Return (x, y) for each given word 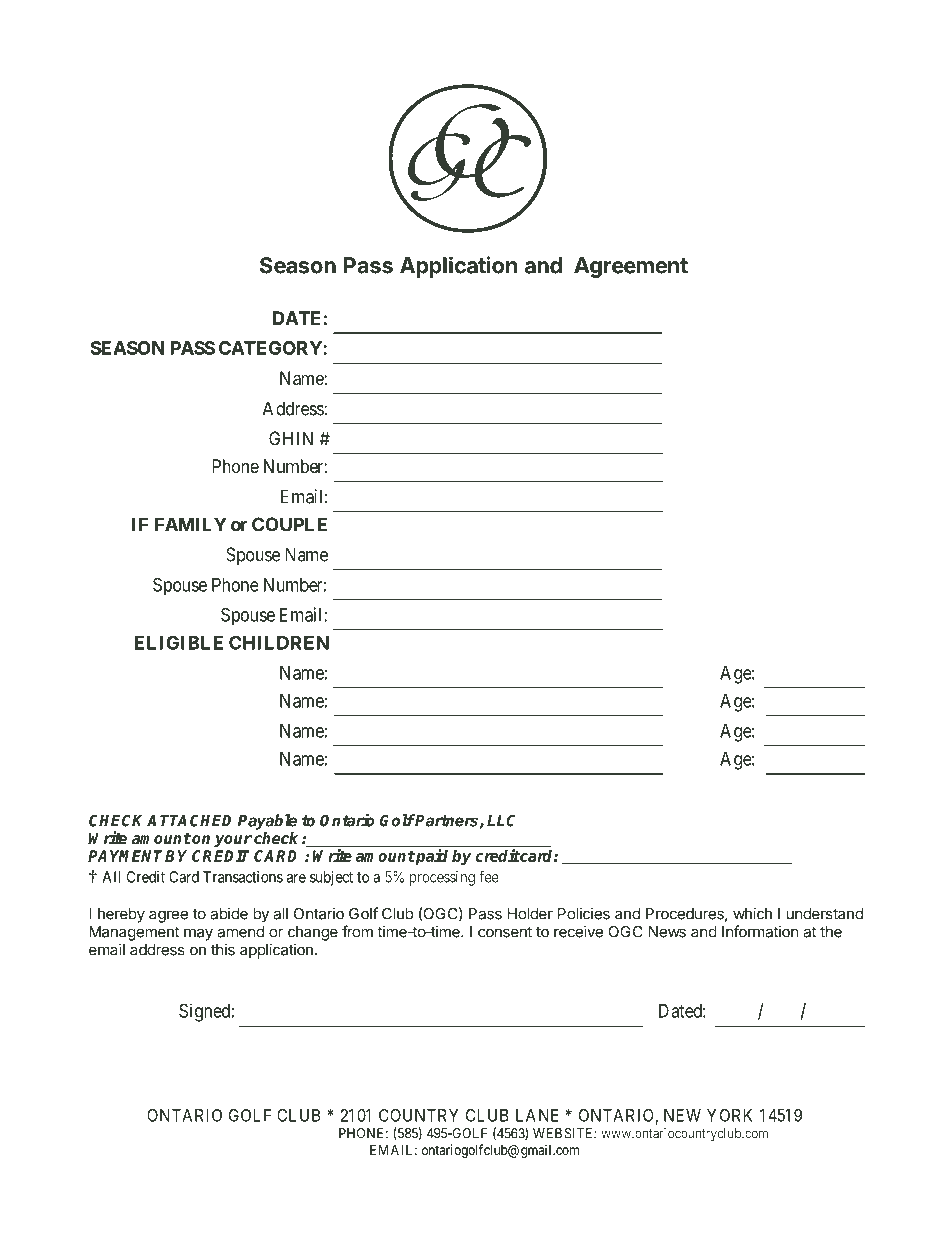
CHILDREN (279, 642)
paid (431, 857)
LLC (501, 820)
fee (489, 877)
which (752, 913)
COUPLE (289, 524)
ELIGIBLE (178, 642)
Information (760, 931)
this (223, 949)
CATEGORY (271, 348)
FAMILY (191, 524)
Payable (267, 822)
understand (824, 914)
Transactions (243, 877)
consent (505, 932)
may (198, 934)
